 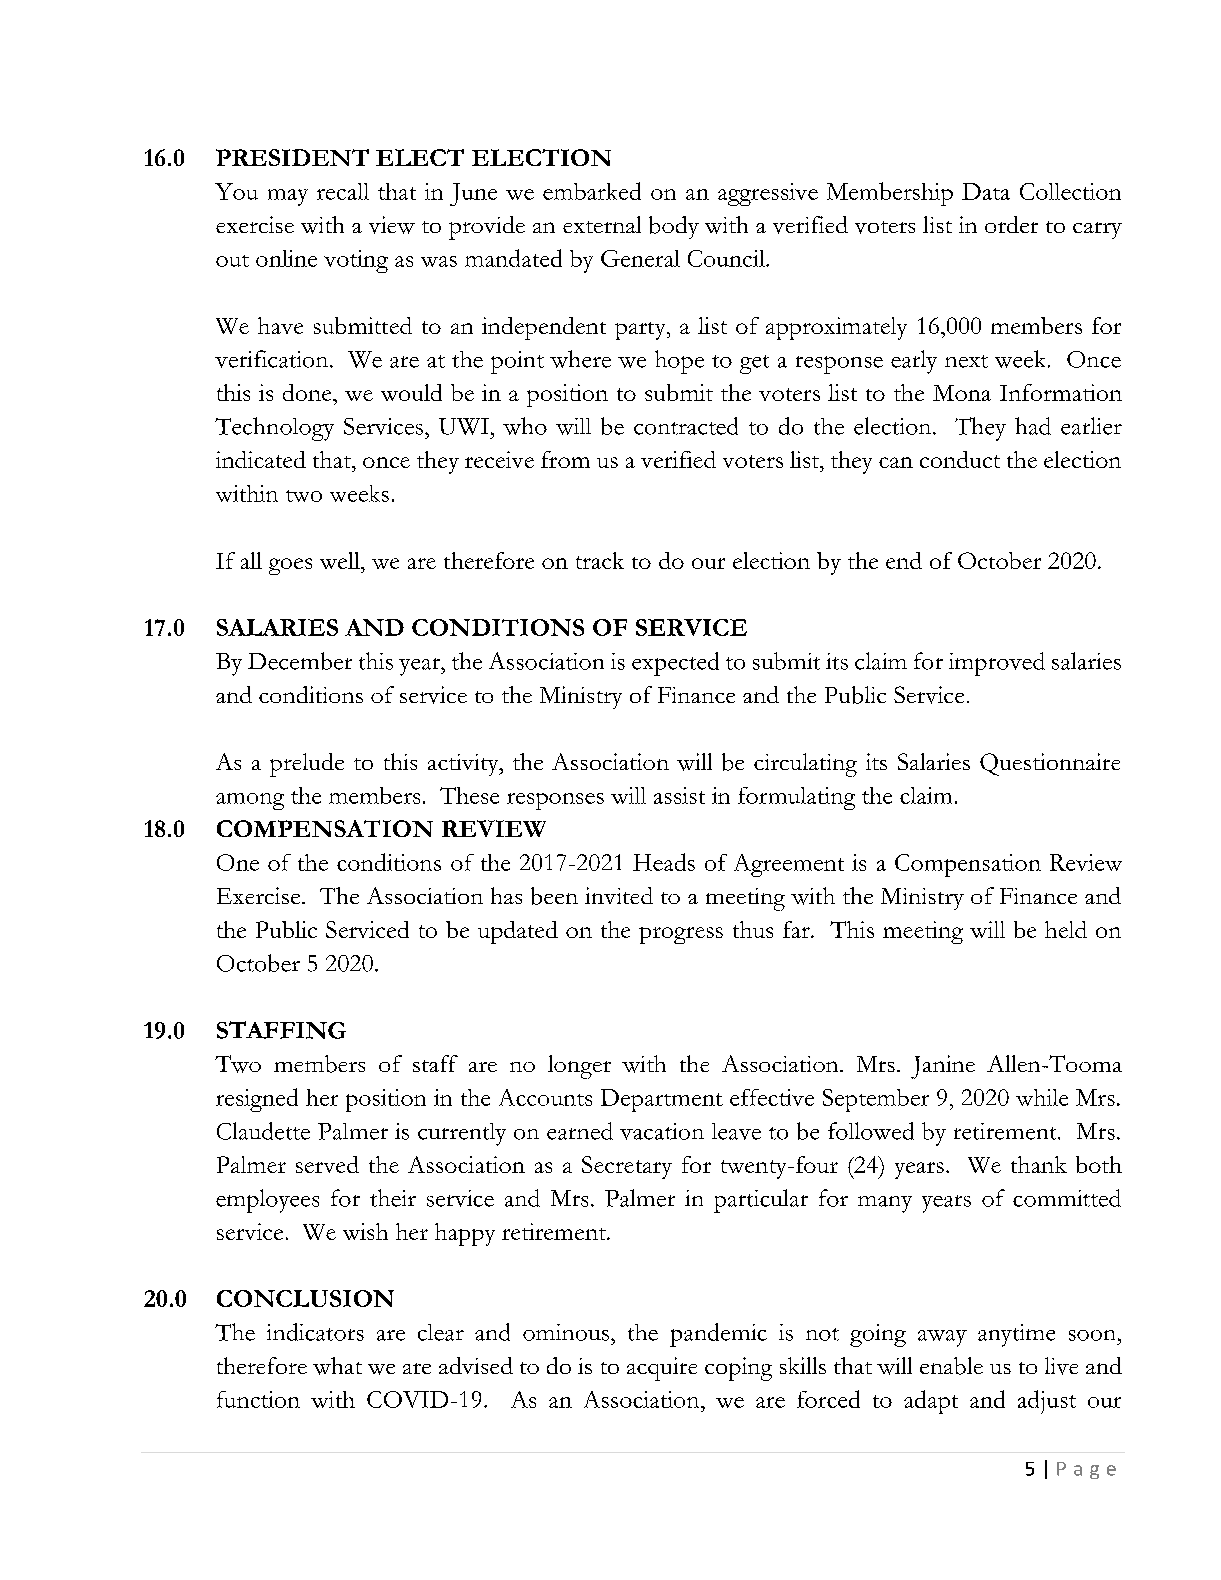 I want to click on done, so click(x=308, y=392).
